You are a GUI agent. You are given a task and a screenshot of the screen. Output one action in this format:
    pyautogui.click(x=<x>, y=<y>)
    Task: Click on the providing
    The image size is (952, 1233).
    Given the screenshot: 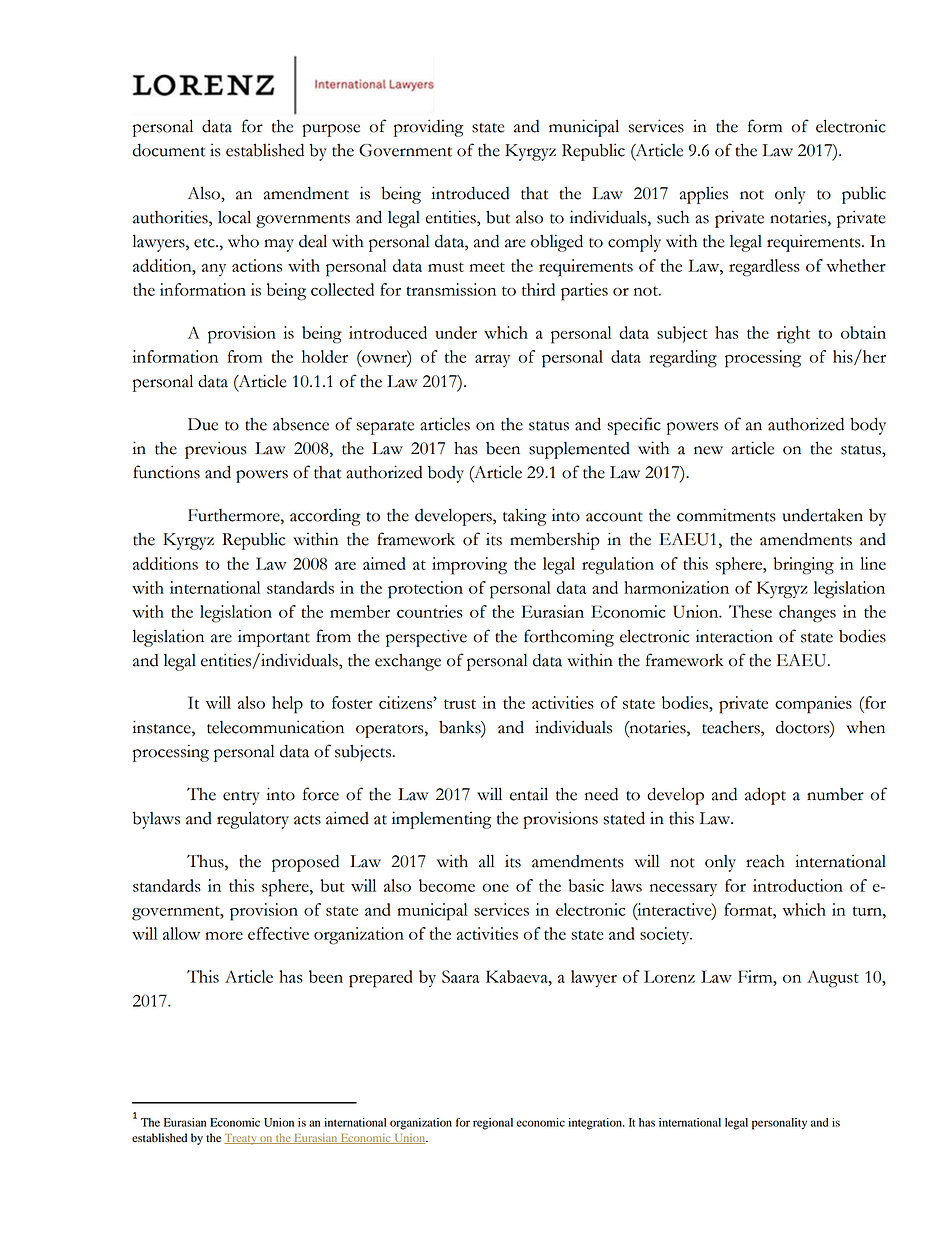 What is the action you would take?
    pyautogui.click(x=428, y=128)
